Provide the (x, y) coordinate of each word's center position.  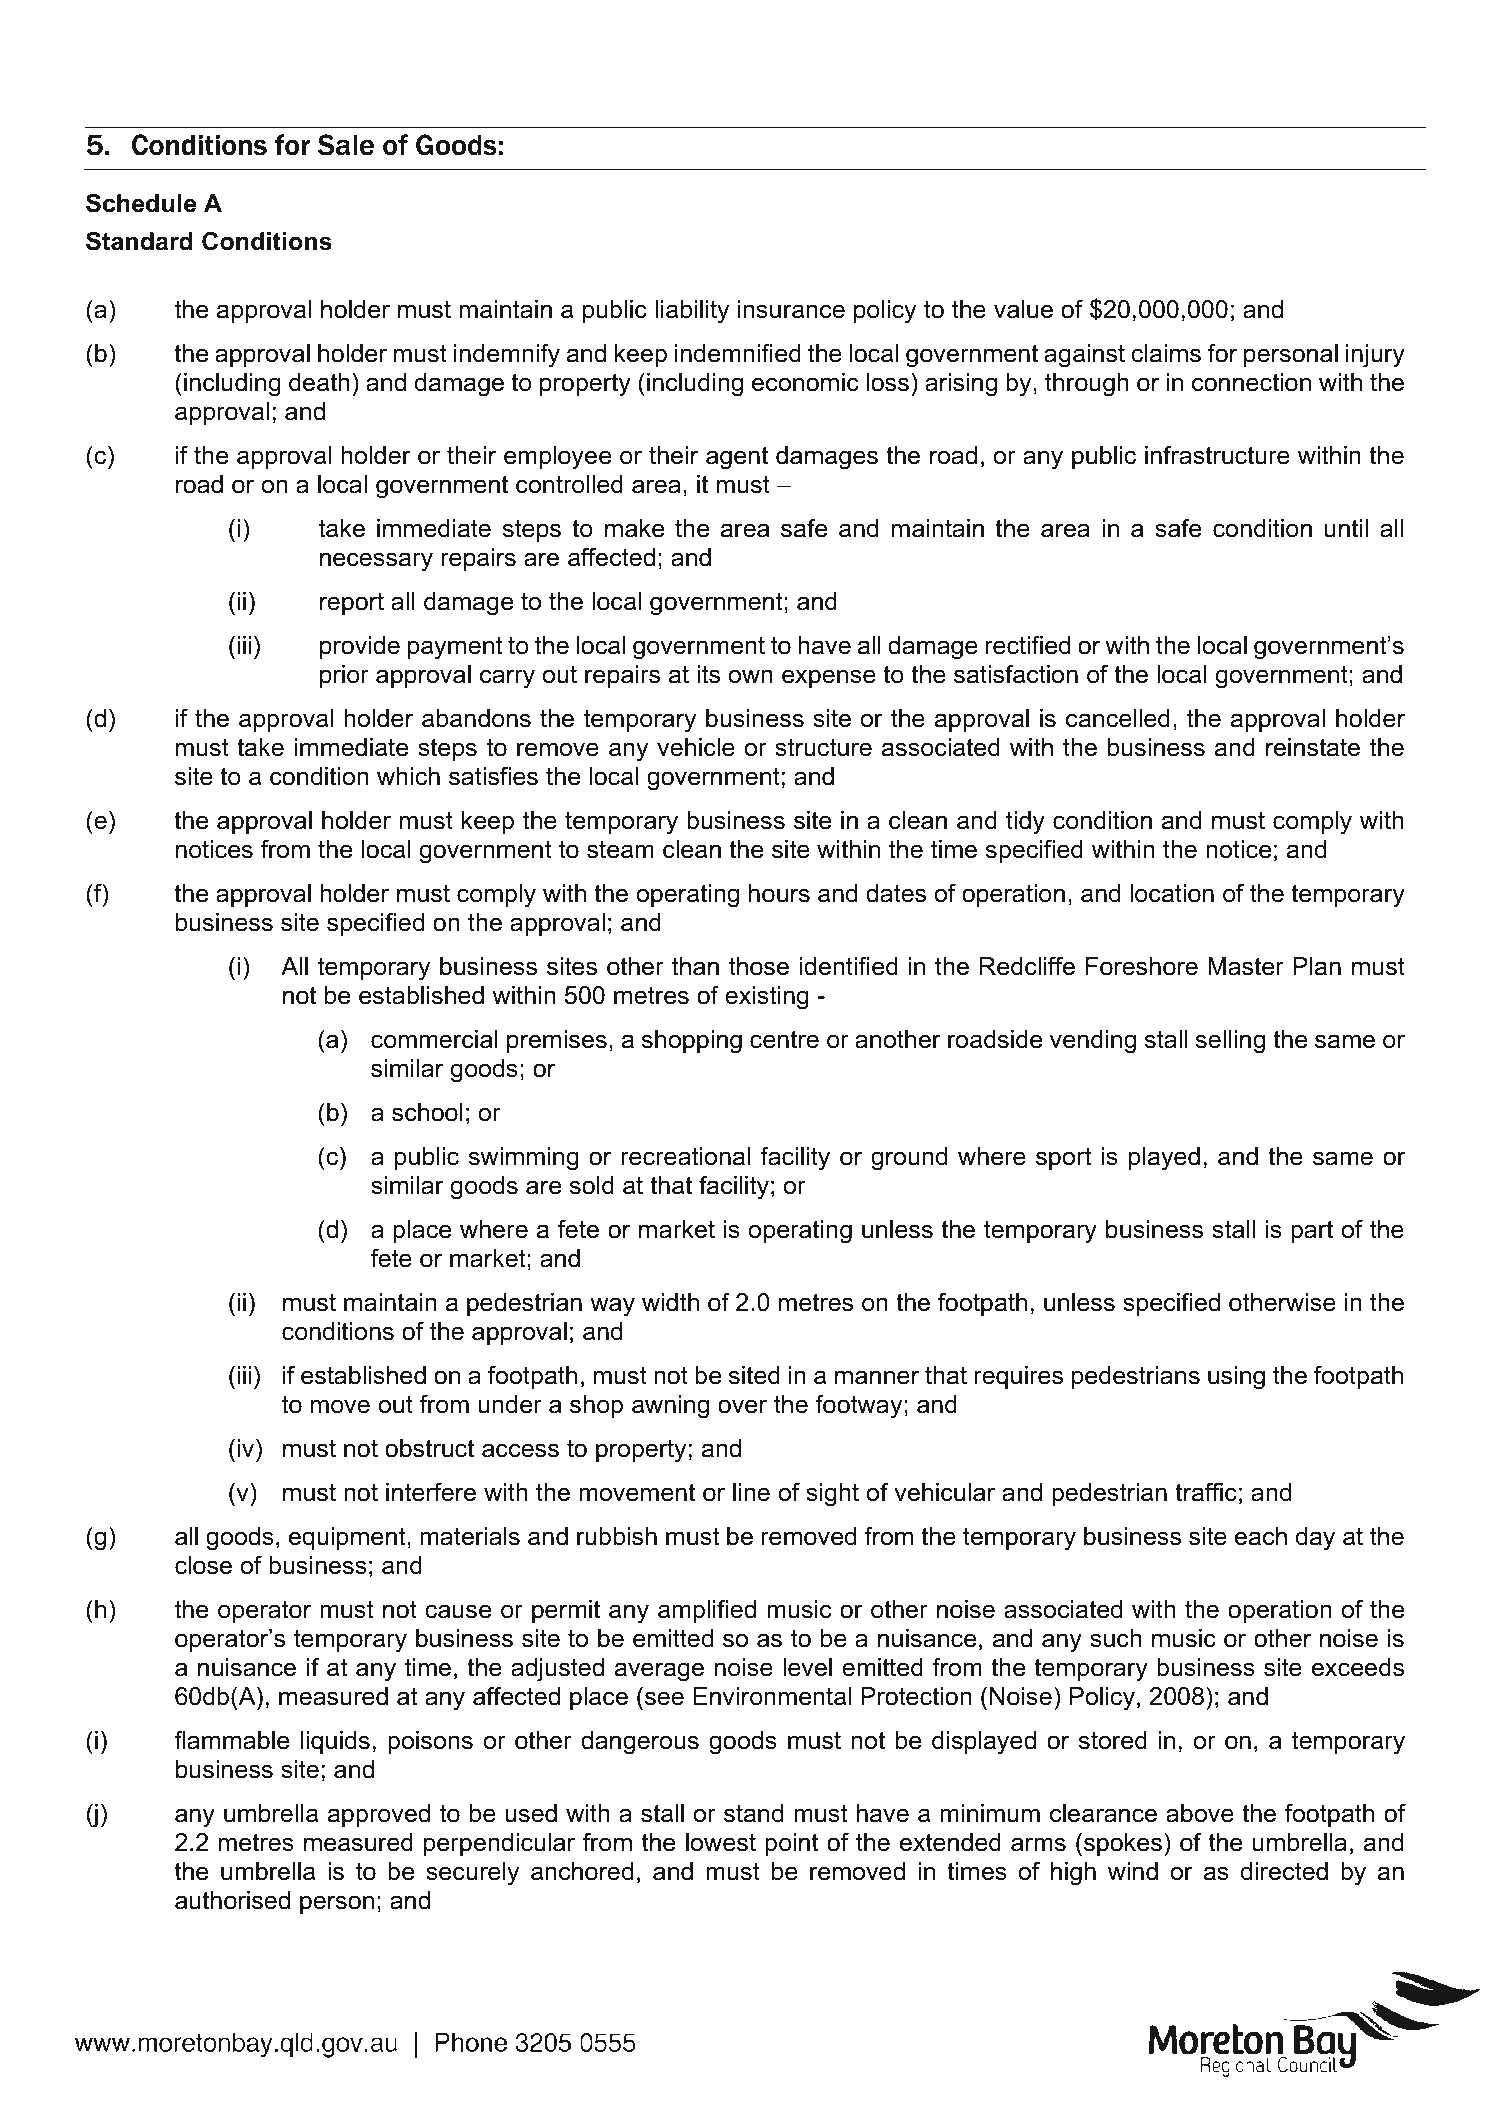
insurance (791, 309)
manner (877, 1377)
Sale (346, 145)
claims (1166, 353)
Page (721, 2035)
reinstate (1313, 747)
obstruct (429, 1448)
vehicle (696, 747)
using (1236, 1378)
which (408, 776)
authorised (232, 1900)
